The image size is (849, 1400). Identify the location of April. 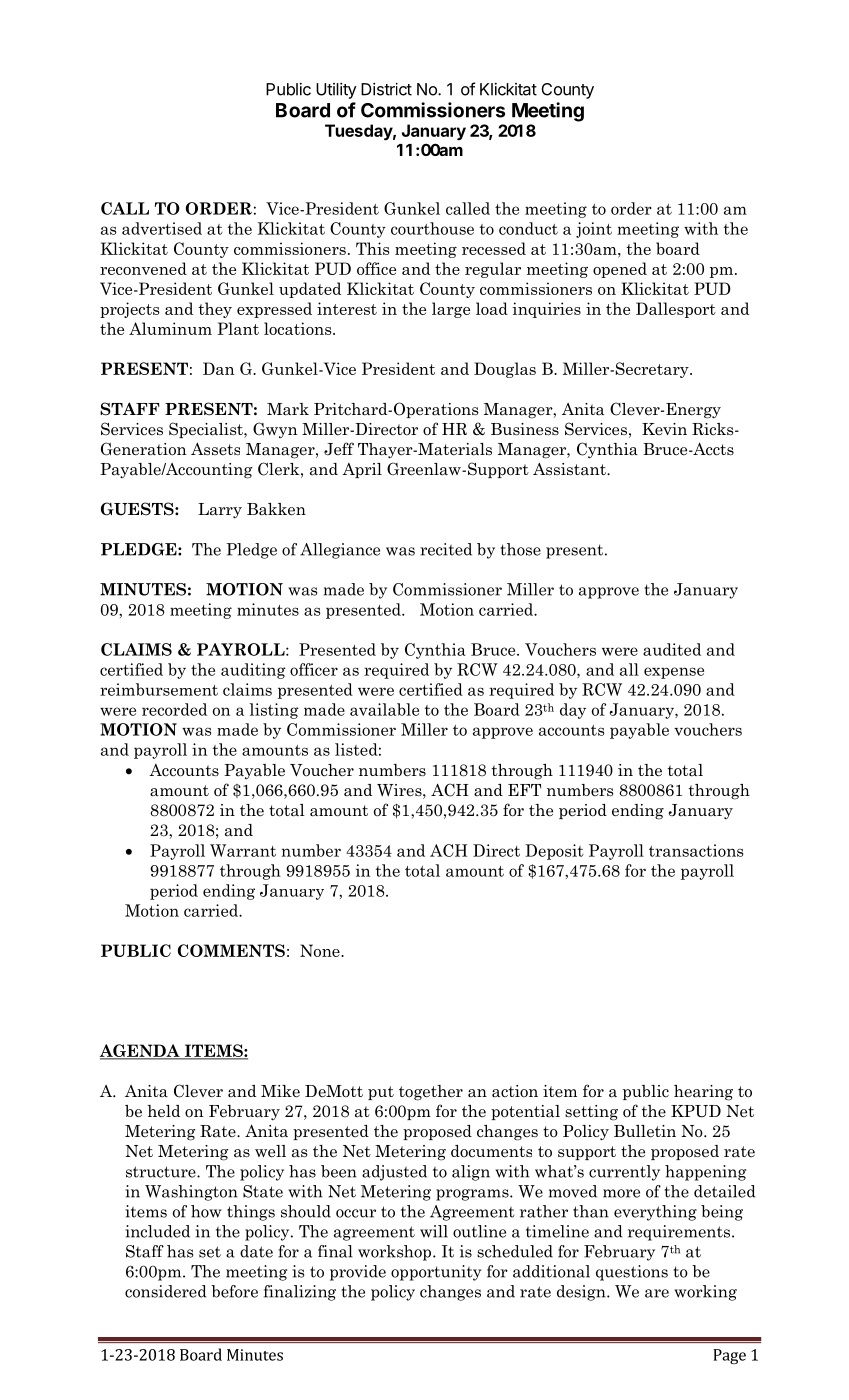
(362, 470).
